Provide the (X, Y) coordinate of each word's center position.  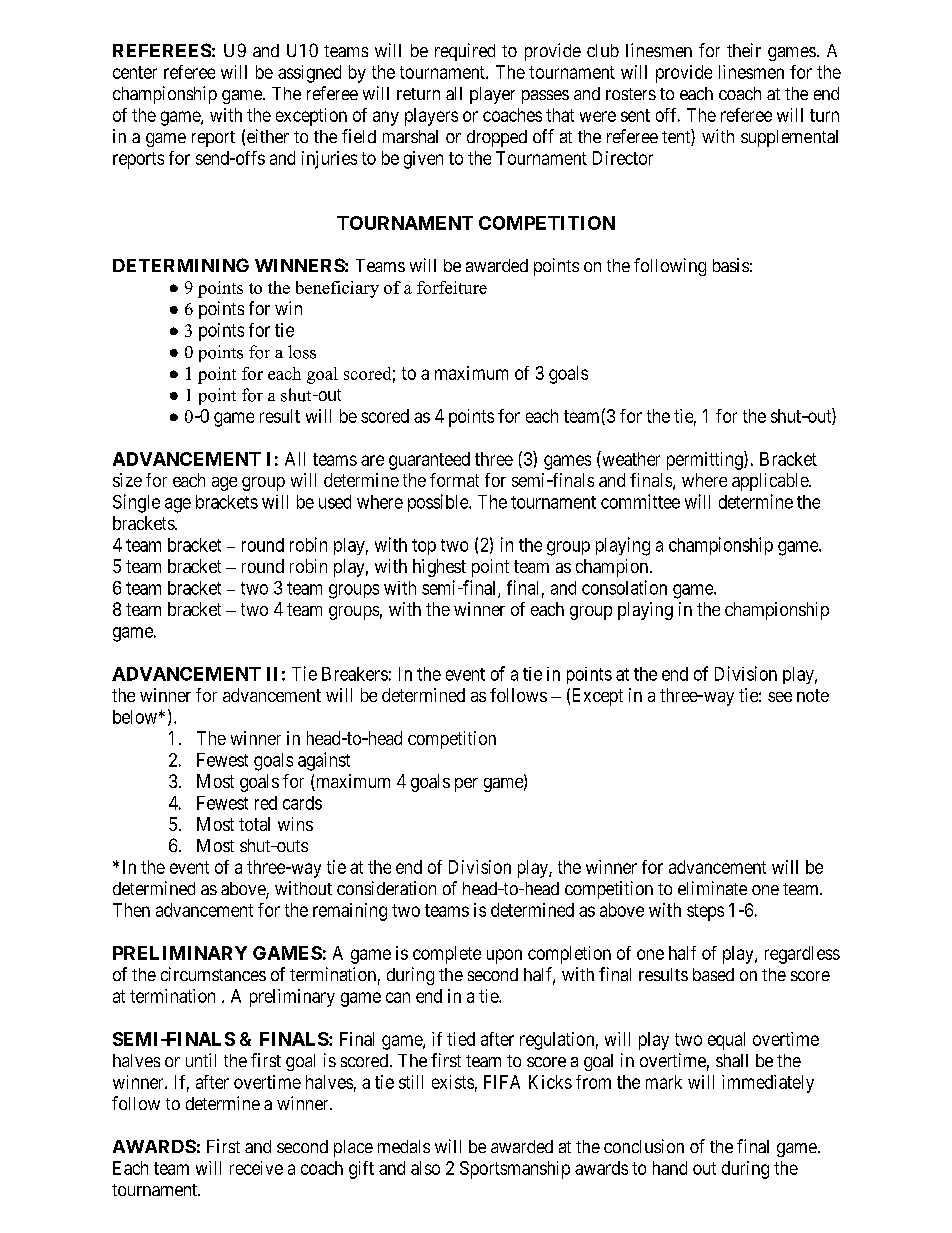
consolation (624, 587)
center (135, 72)
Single (136, 503)
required (465, 52)
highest (439, 568)
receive (256, 1168)
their (744, 50)
